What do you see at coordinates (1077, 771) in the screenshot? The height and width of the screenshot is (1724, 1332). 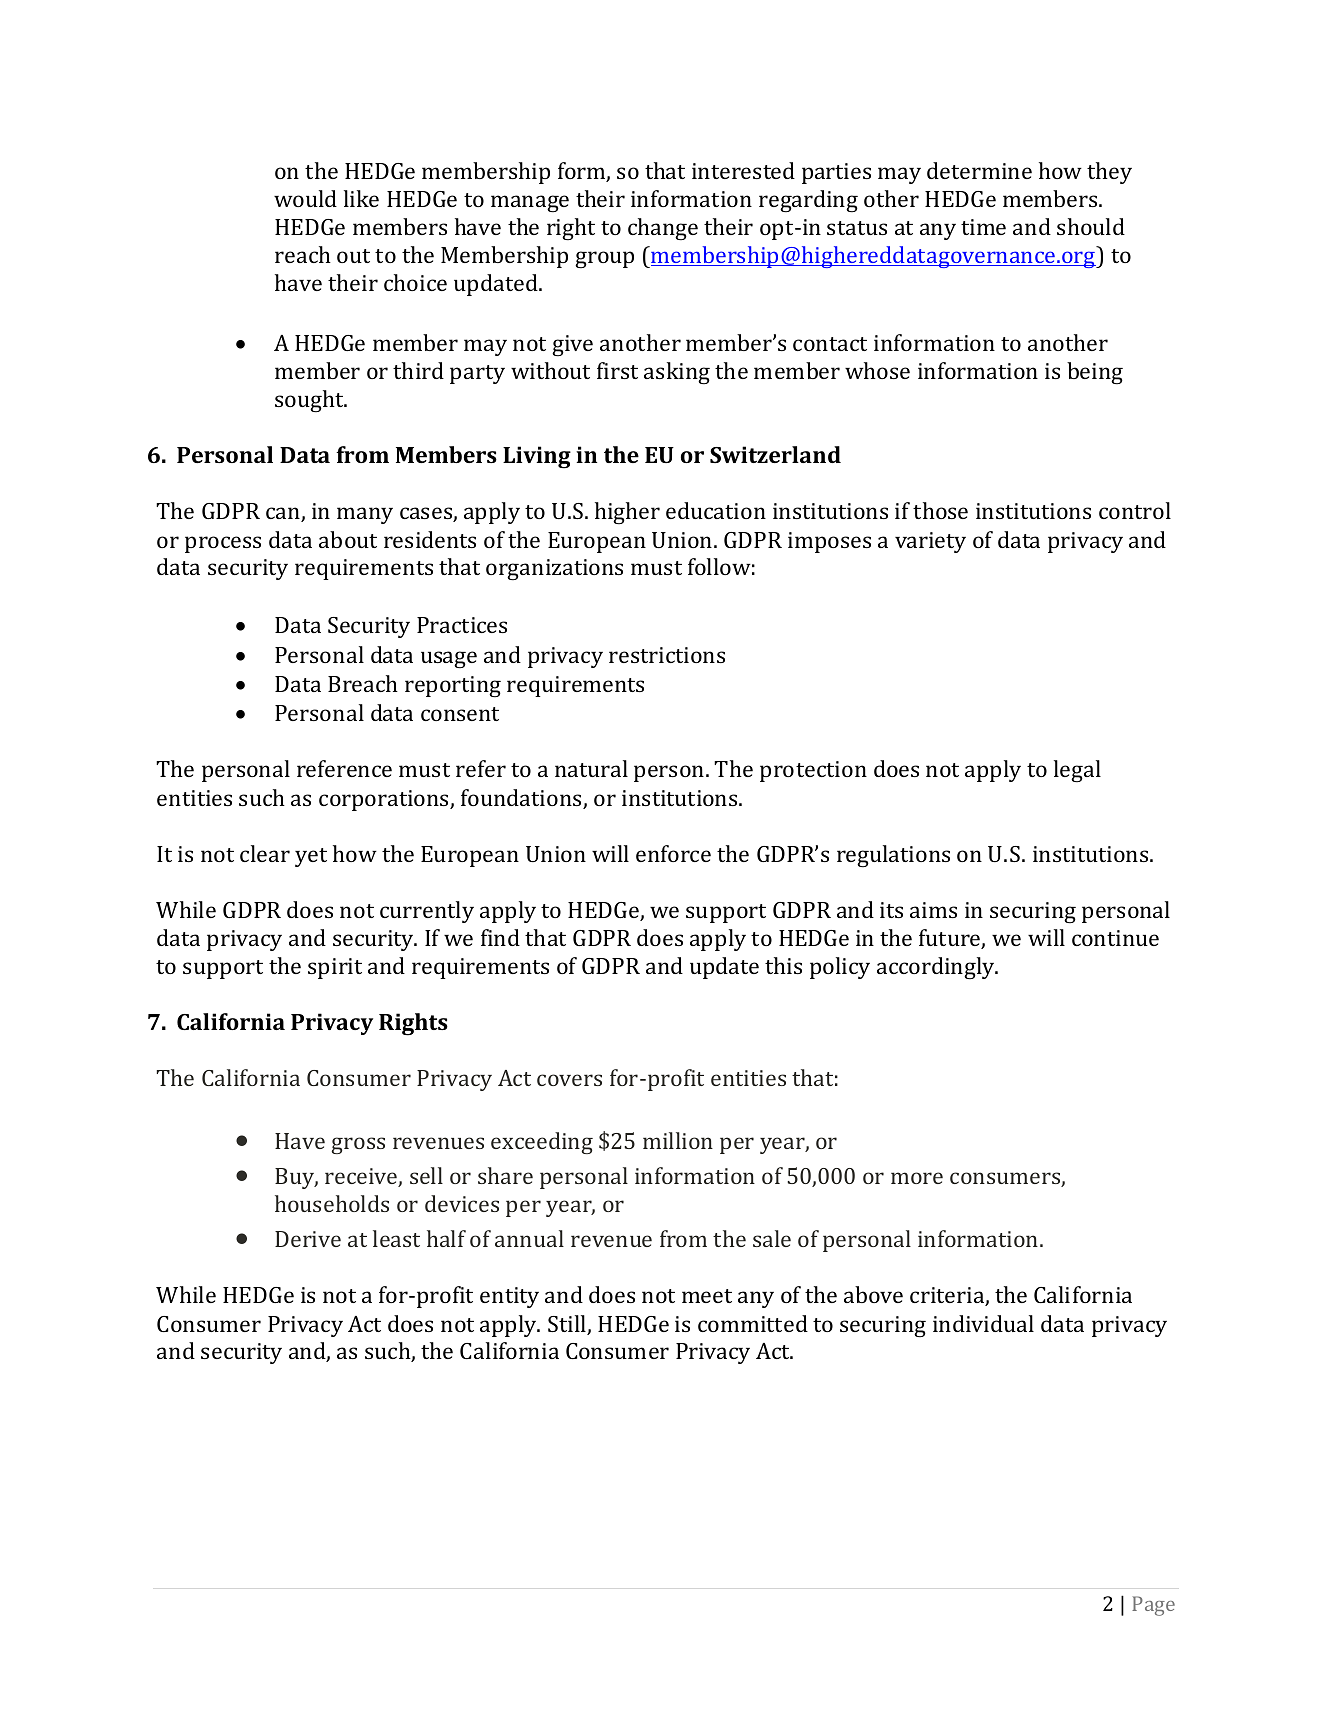 I see `legal` at bounding box center [1077, 771].
